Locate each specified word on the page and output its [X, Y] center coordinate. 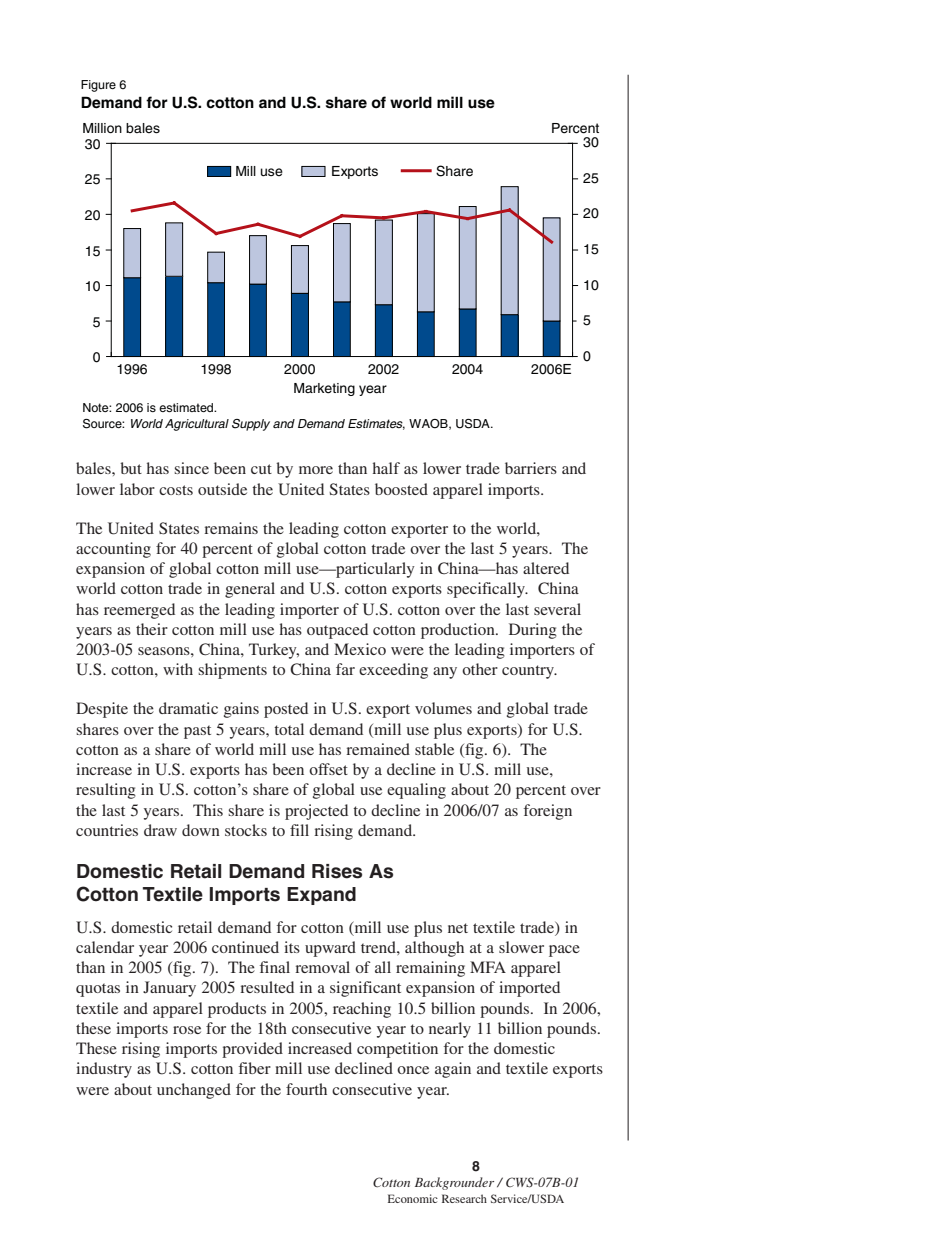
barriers [531, 468]
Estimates [376, 424]
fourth [306, 1089]
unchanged [194, 1091]
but [131, 468]
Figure [98, 86]
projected [316, 812]
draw [160, 830]
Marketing [324, 389]
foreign [548, 812]
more [316, 470]
